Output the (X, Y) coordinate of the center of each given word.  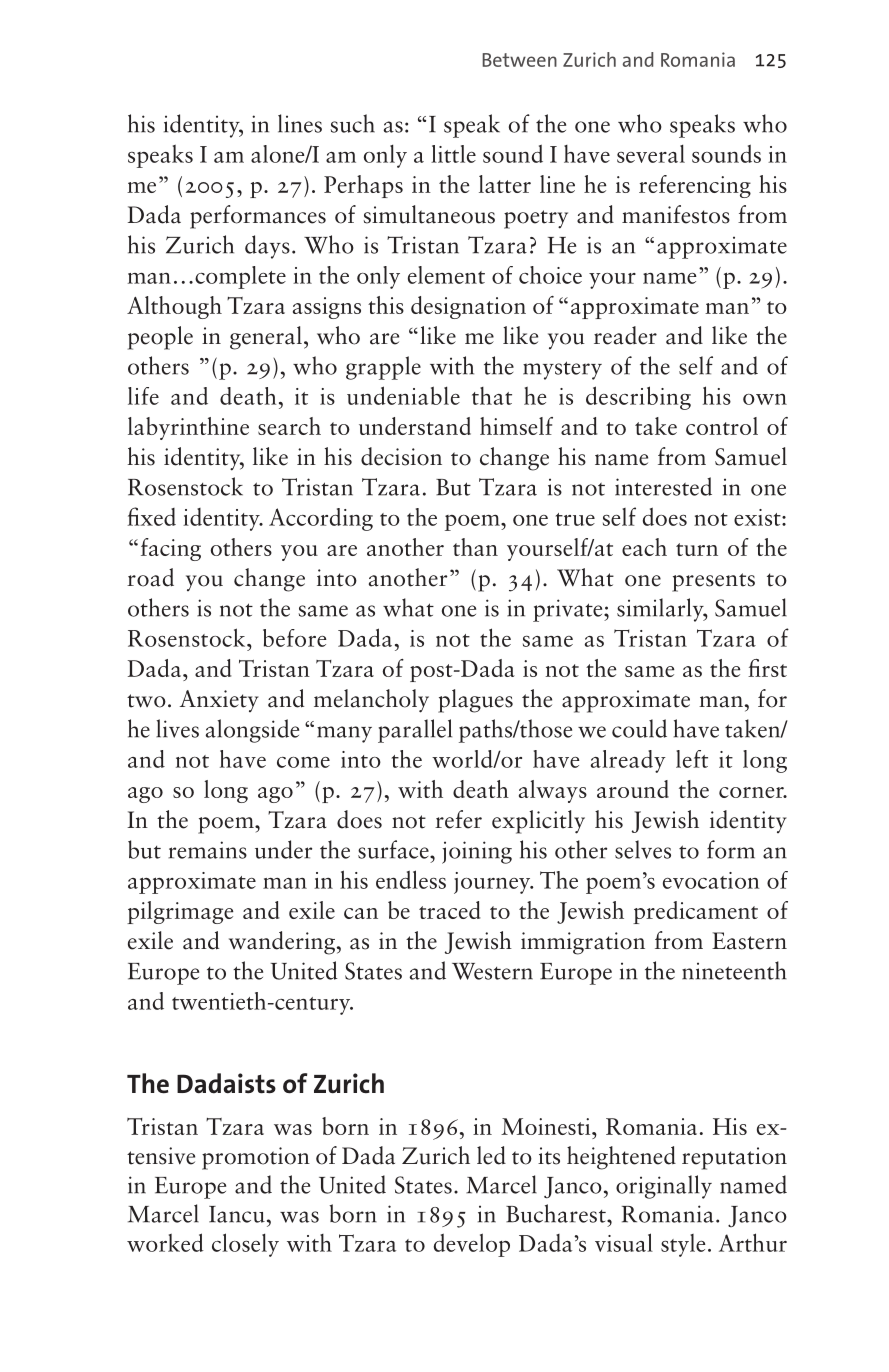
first (767, 668)
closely (245, 1245)
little (453, 154)
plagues (475, 701)
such (353, 123)
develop (472, 1245)
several (651, 153)
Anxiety (219, 701)
